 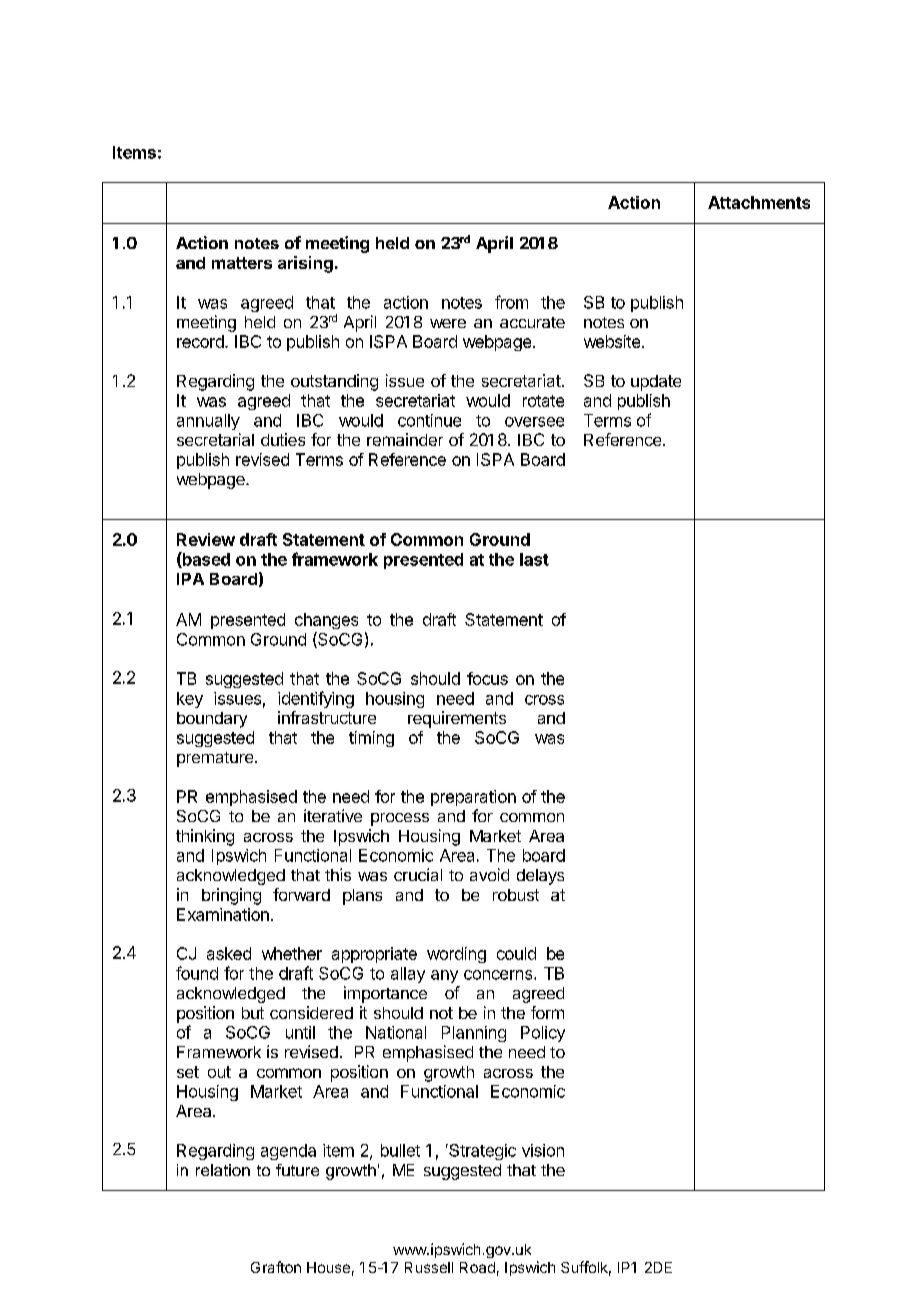 I want to click on focus, so click(x=487, y=678).
